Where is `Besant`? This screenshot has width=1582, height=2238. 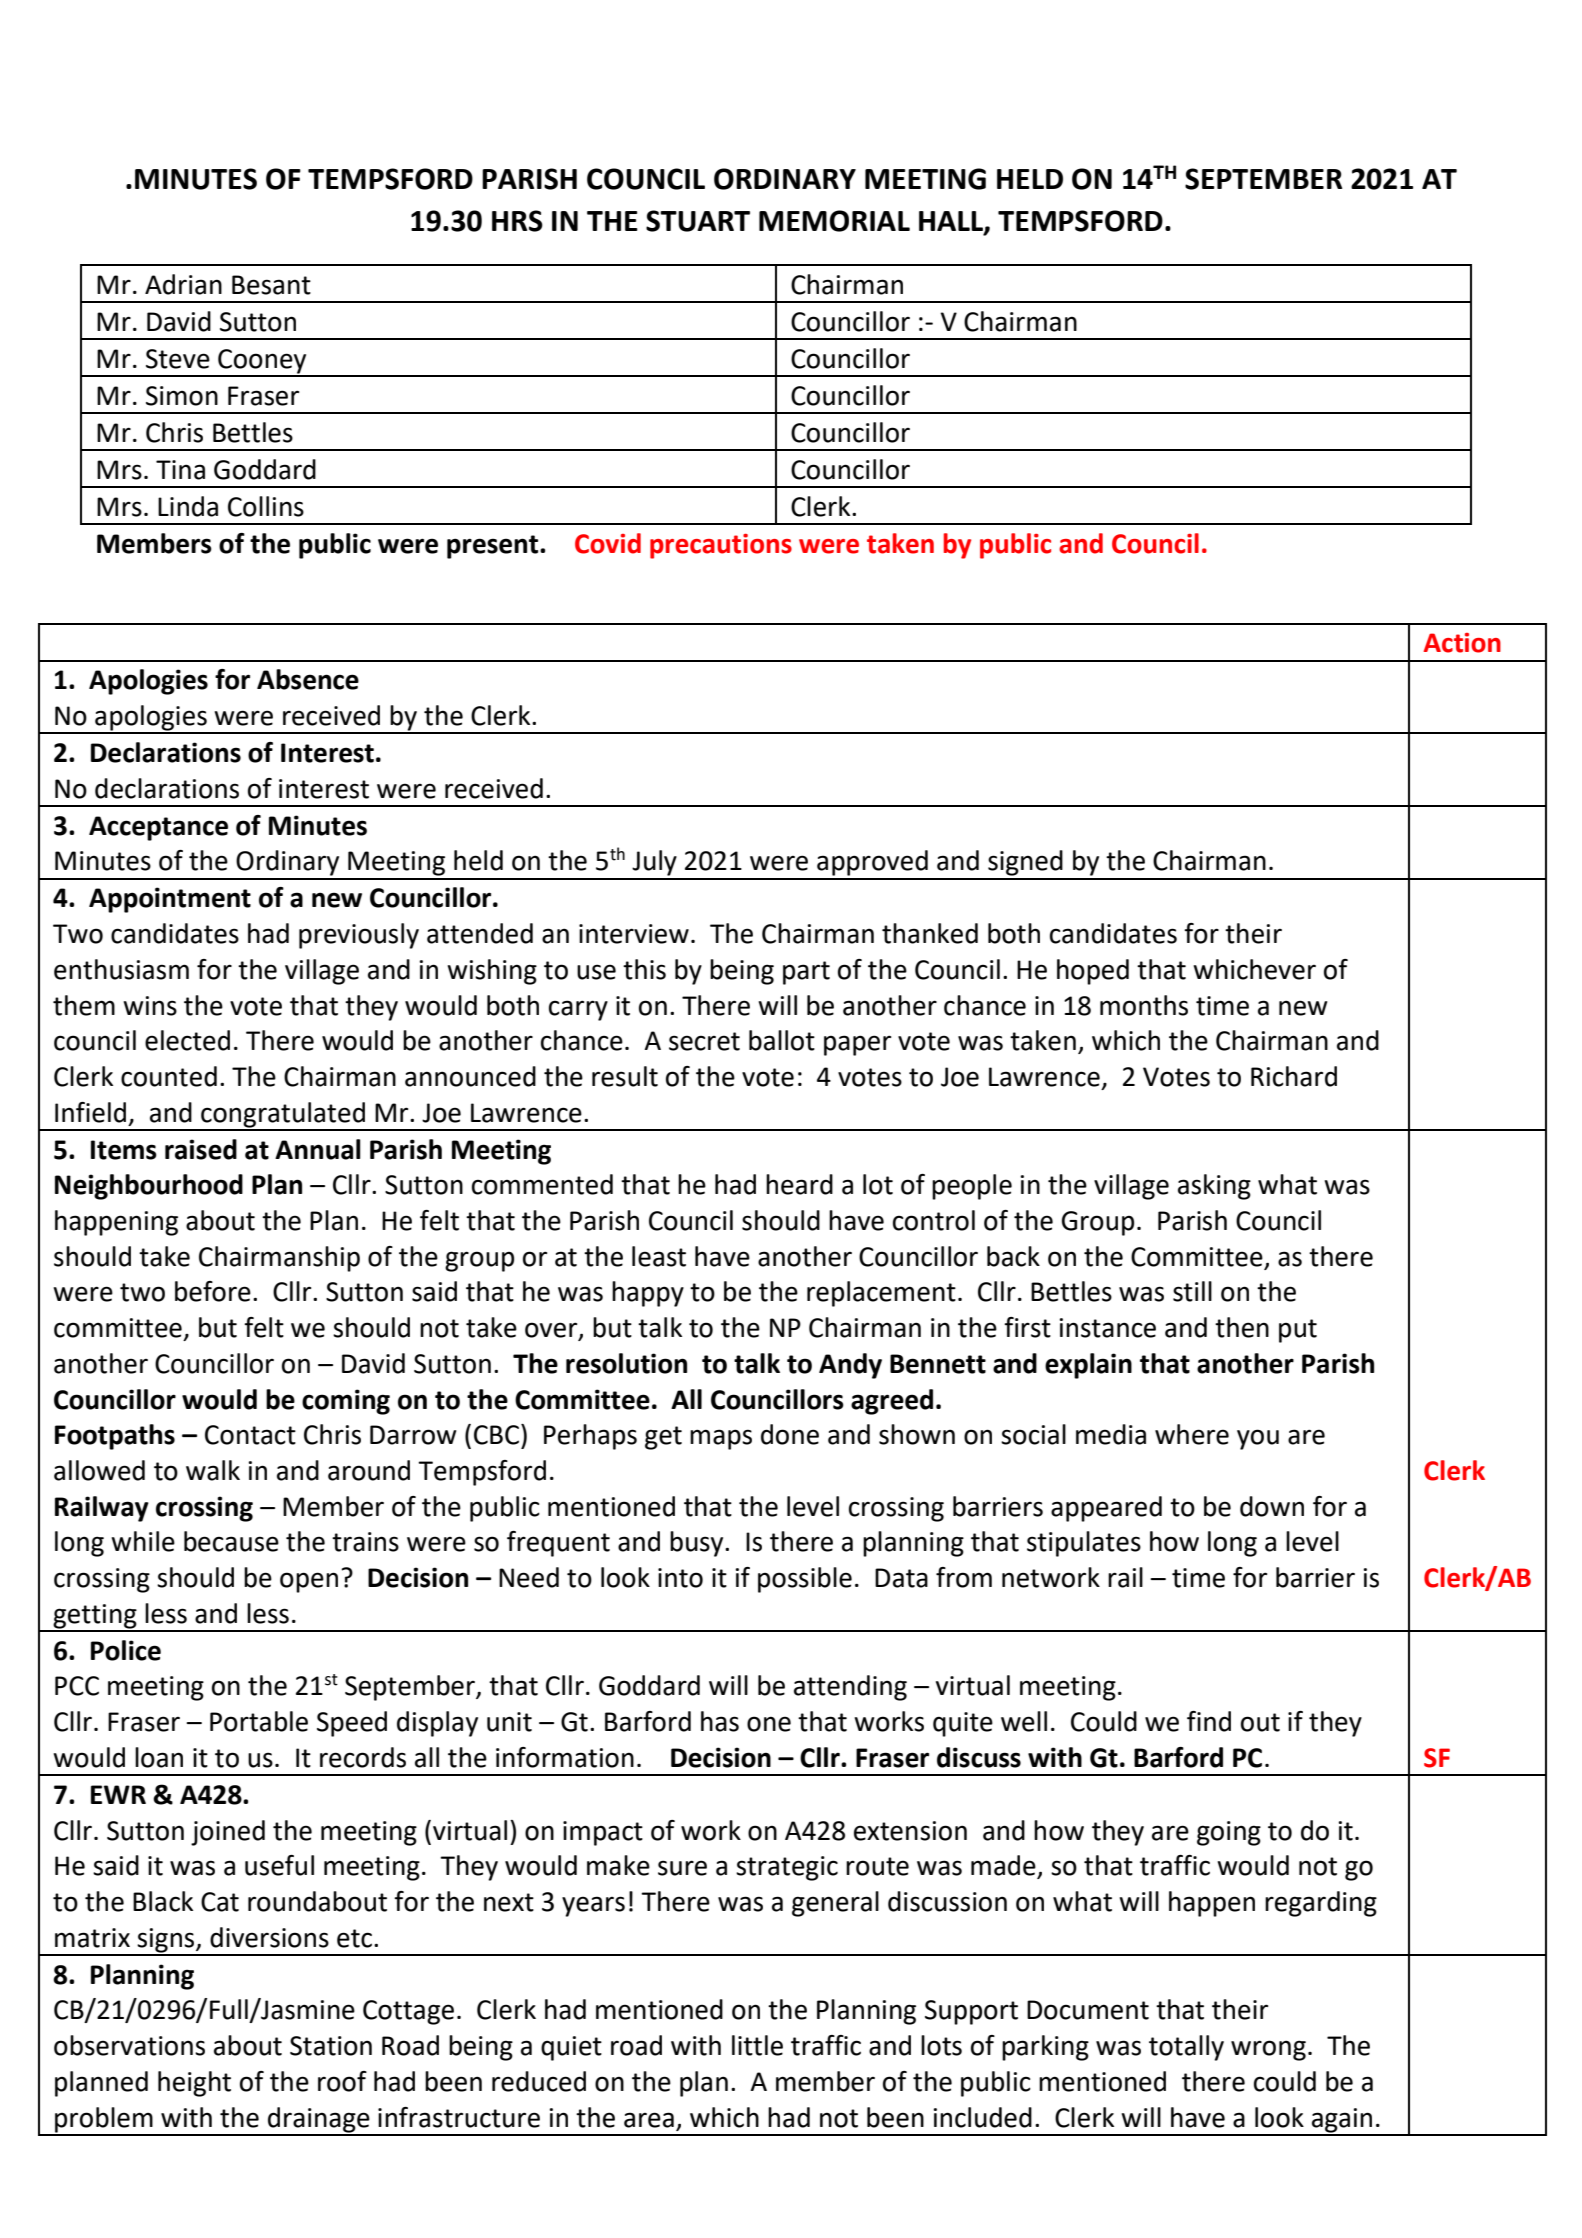
Besant is located at coordinates (271, 285).
